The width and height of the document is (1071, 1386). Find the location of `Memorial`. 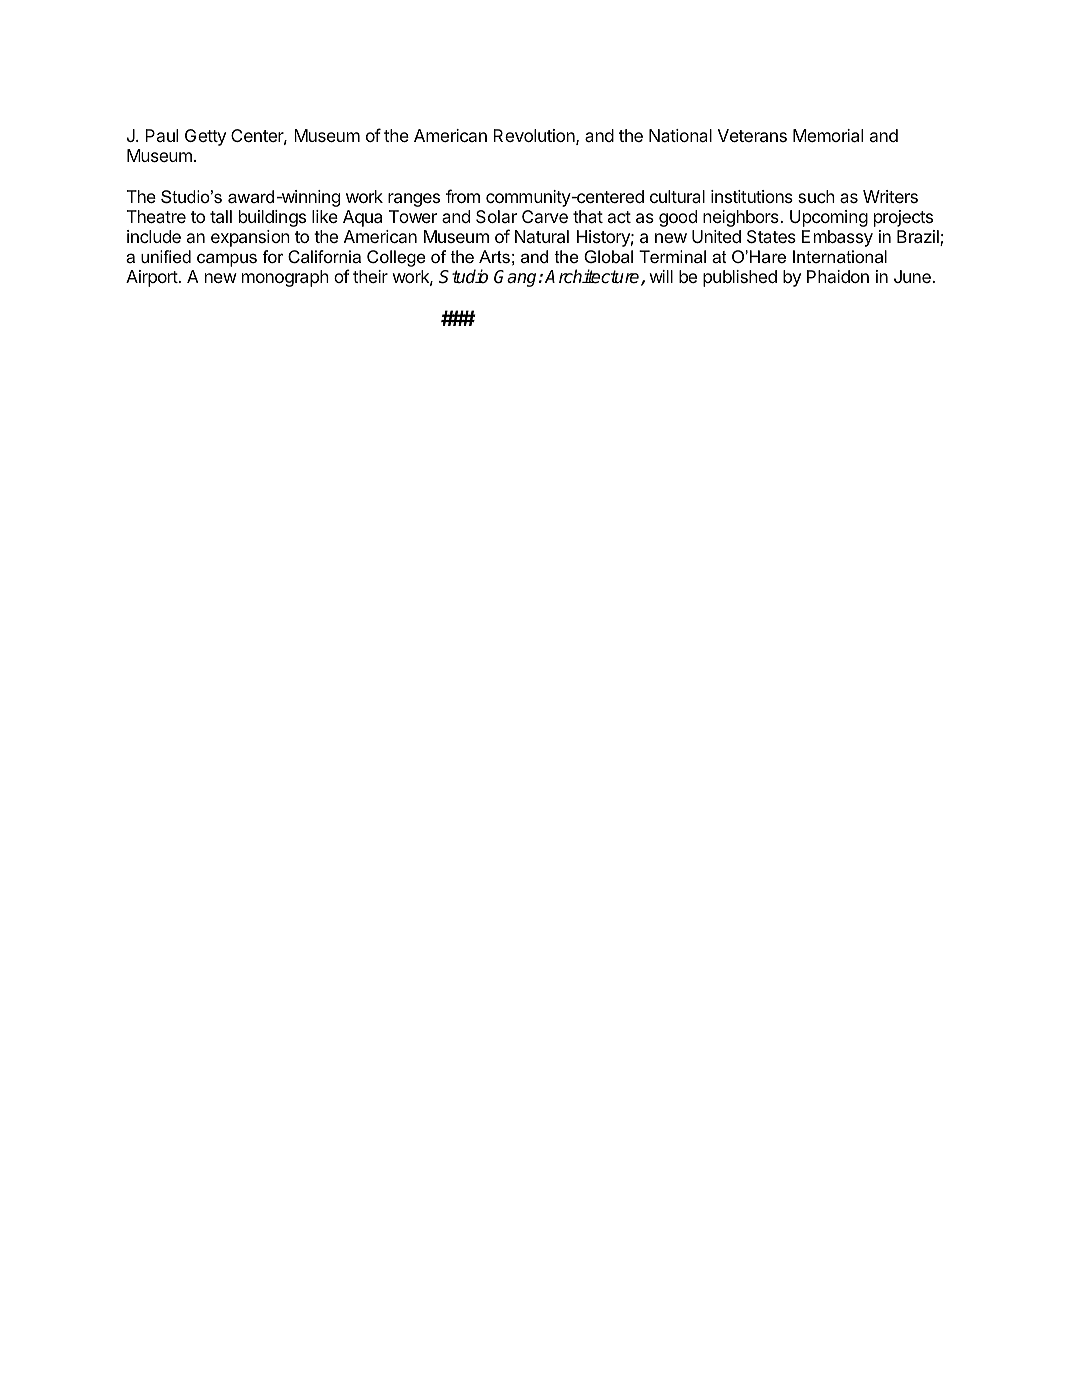

Memorial is located at coordinates (828, 136).
